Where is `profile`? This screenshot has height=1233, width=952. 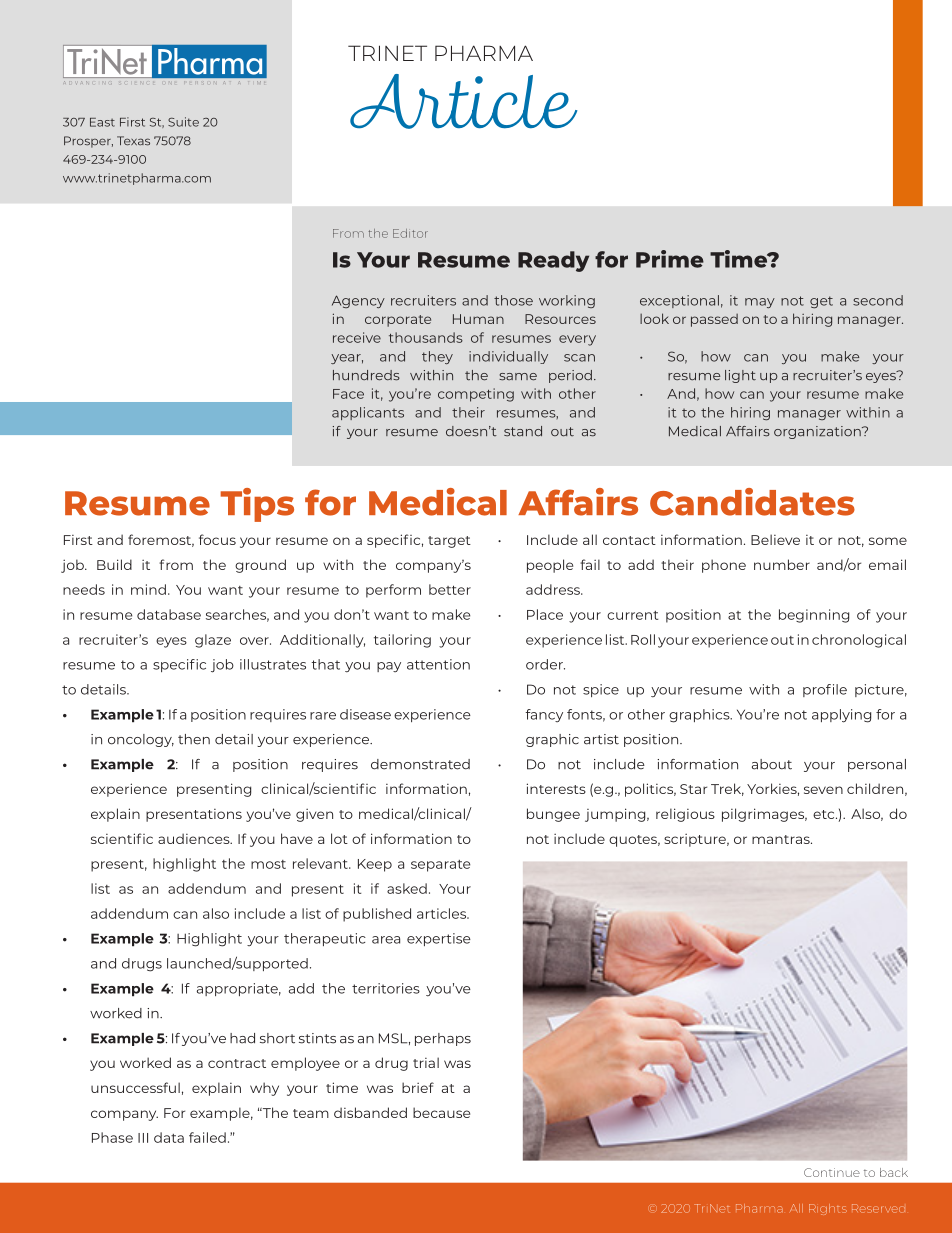
profile is located at coordinates (825, 690).
